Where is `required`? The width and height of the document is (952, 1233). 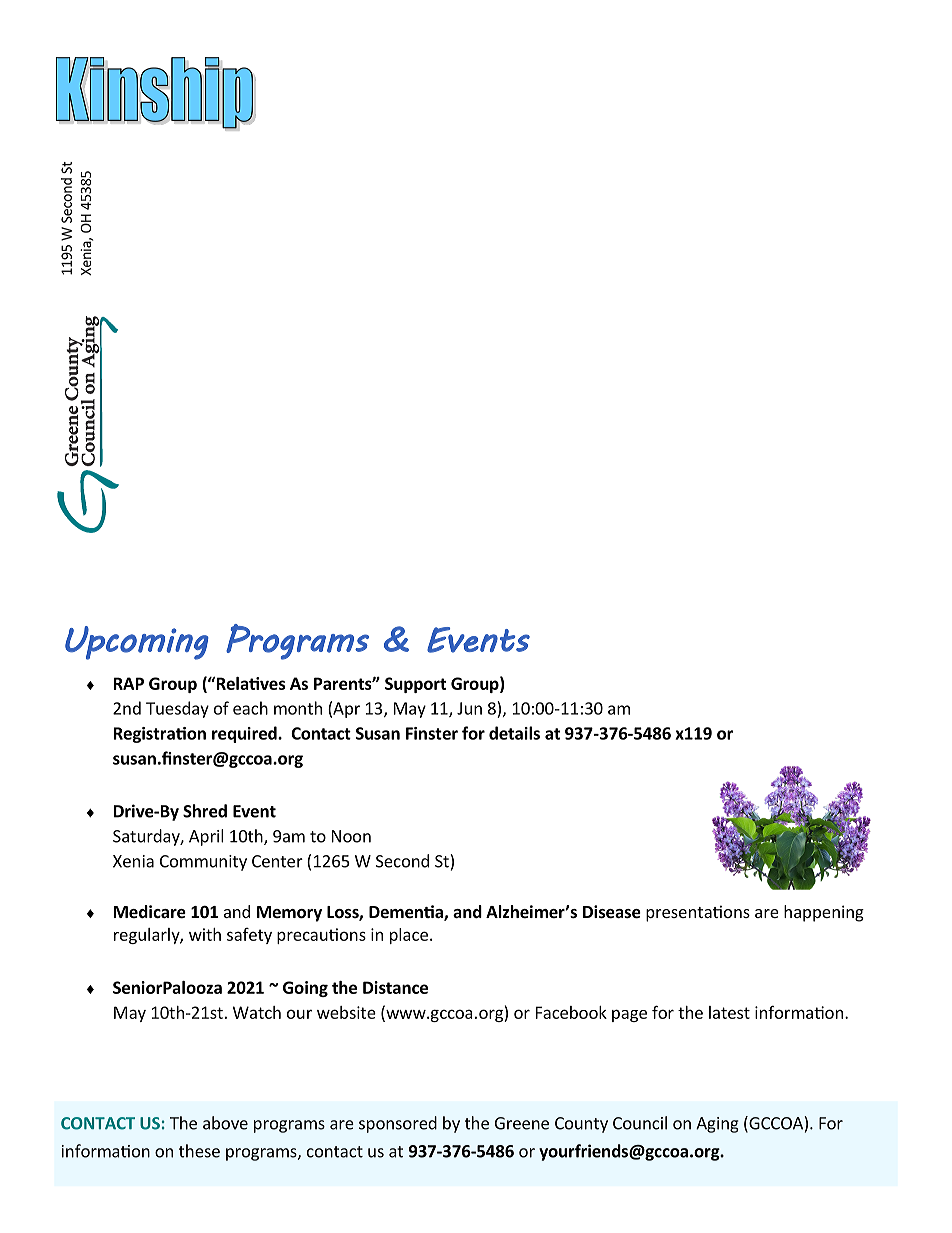 required is located at coordinates (245, 734).
